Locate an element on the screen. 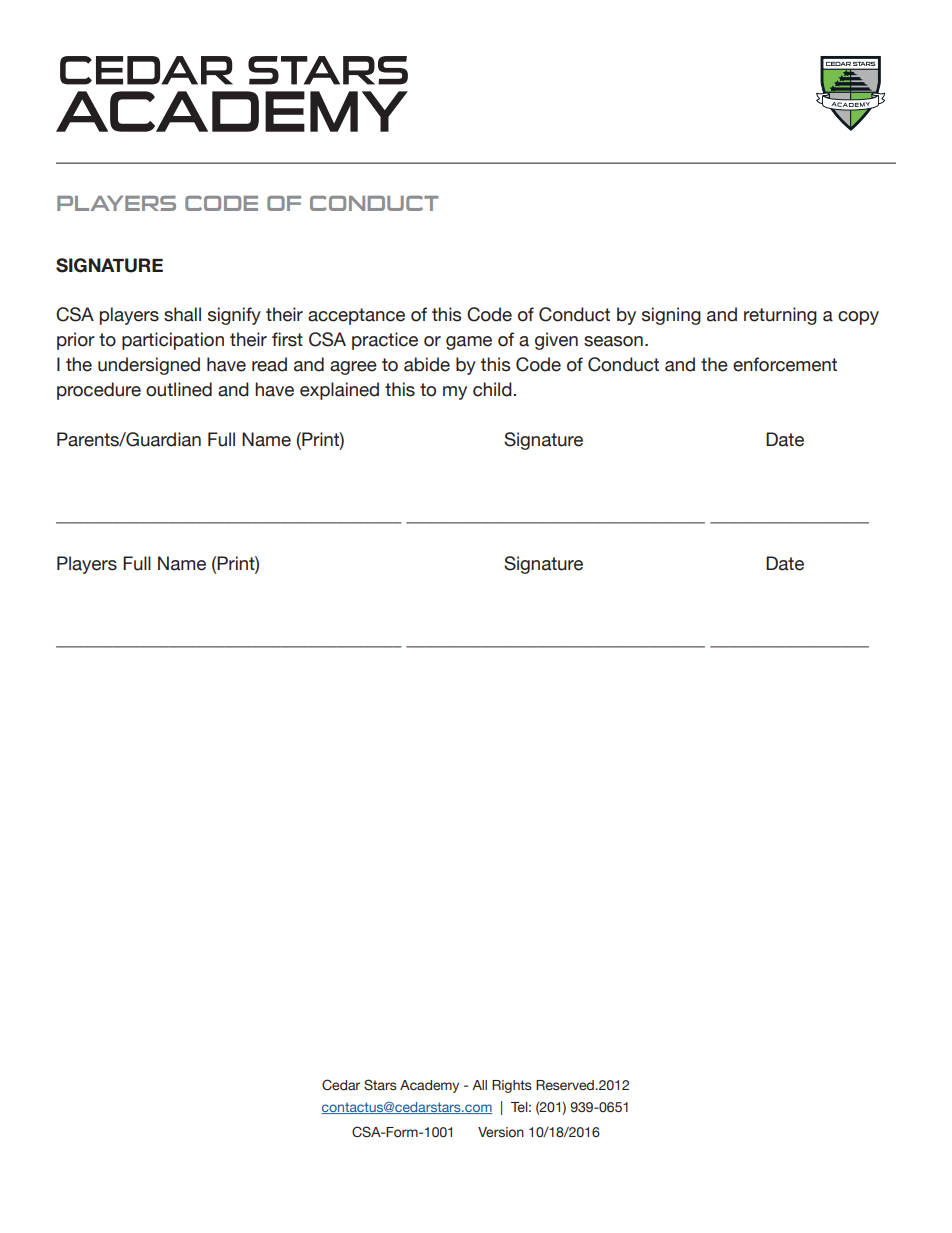  Academy is located at coordinates (429, 1086).
